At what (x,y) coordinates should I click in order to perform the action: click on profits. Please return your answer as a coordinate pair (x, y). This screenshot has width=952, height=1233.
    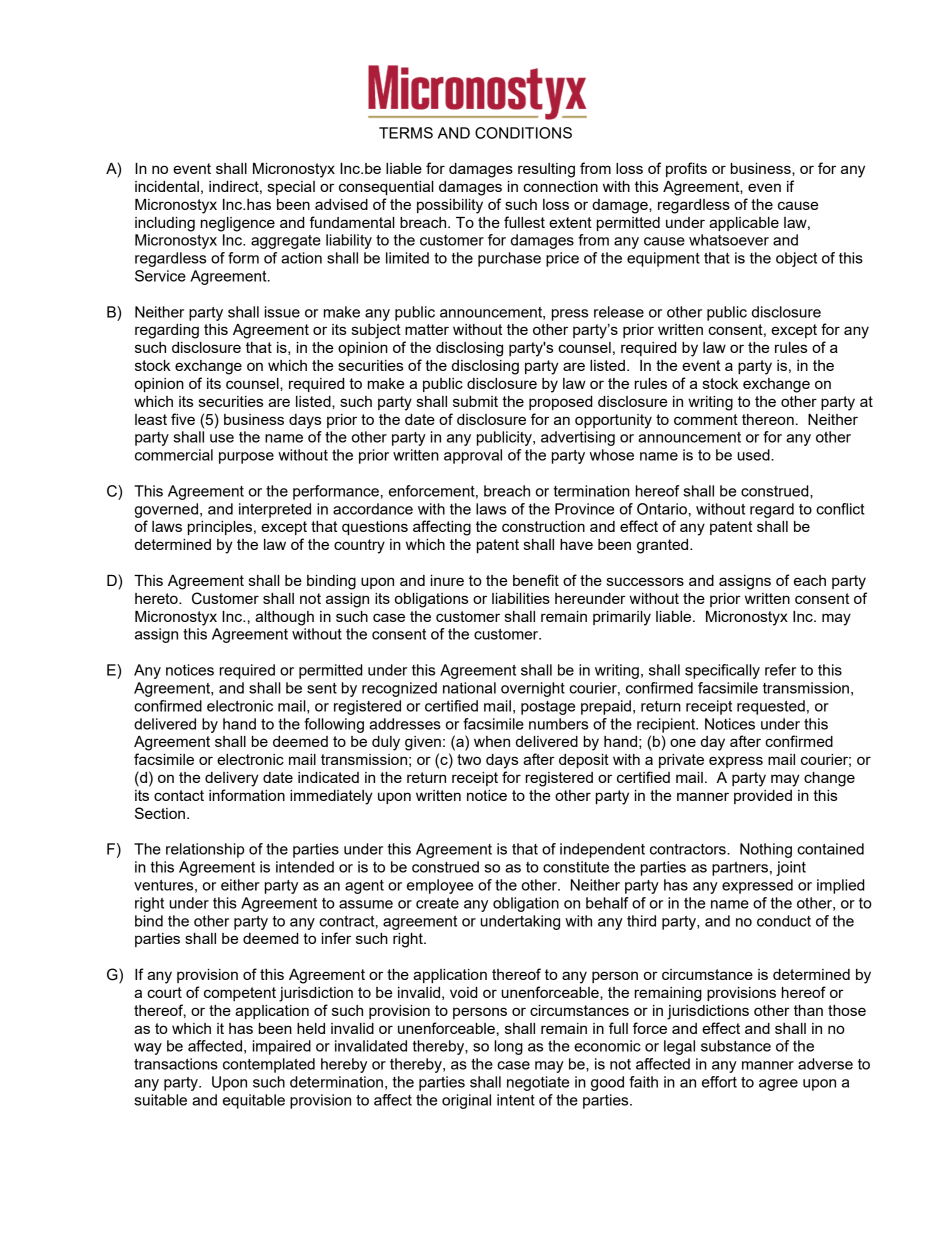
    Looking at the image, I should click on (686, 169).
